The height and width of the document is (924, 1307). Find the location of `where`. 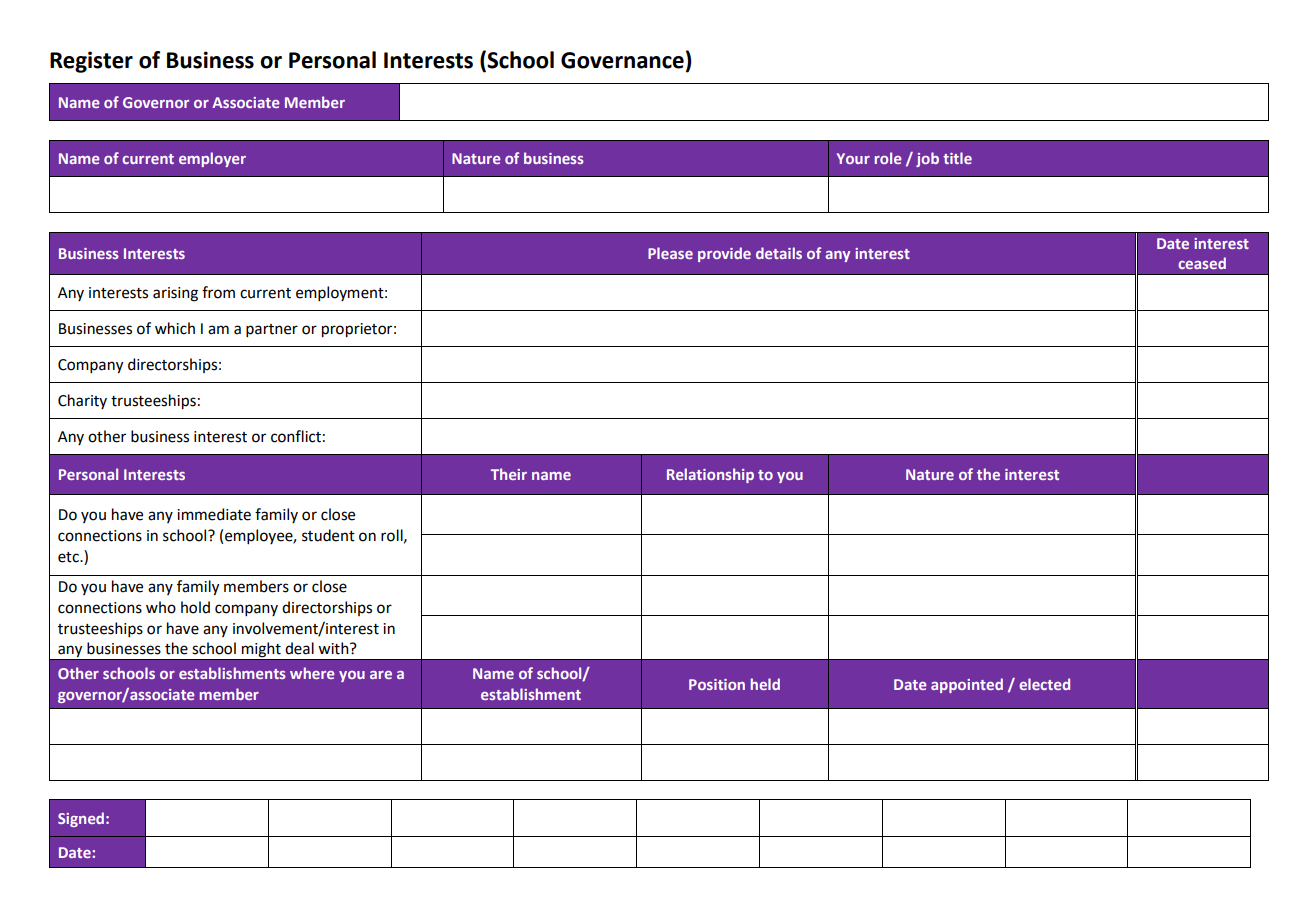

where is located at coordinates (312, 673).
